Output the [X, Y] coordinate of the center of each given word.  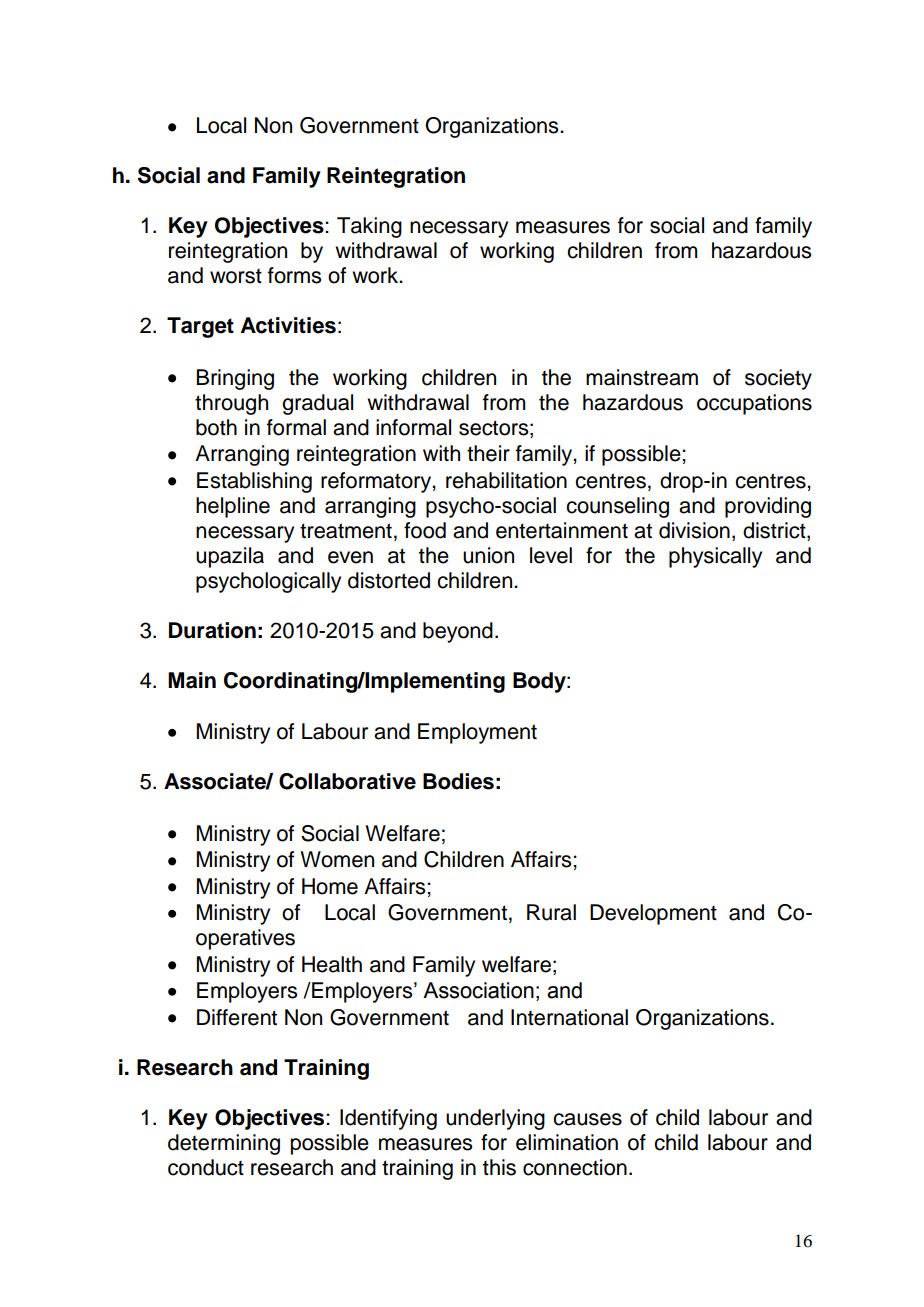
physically [715, 557]
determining [224, 1144]
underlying [495, 1119]
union [488, 555]
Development [653, 914]
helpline [233, 507]
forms [294, 275]
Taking [369, 227]
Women [337, 859]
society [778, 379]
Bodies [458, 781]
